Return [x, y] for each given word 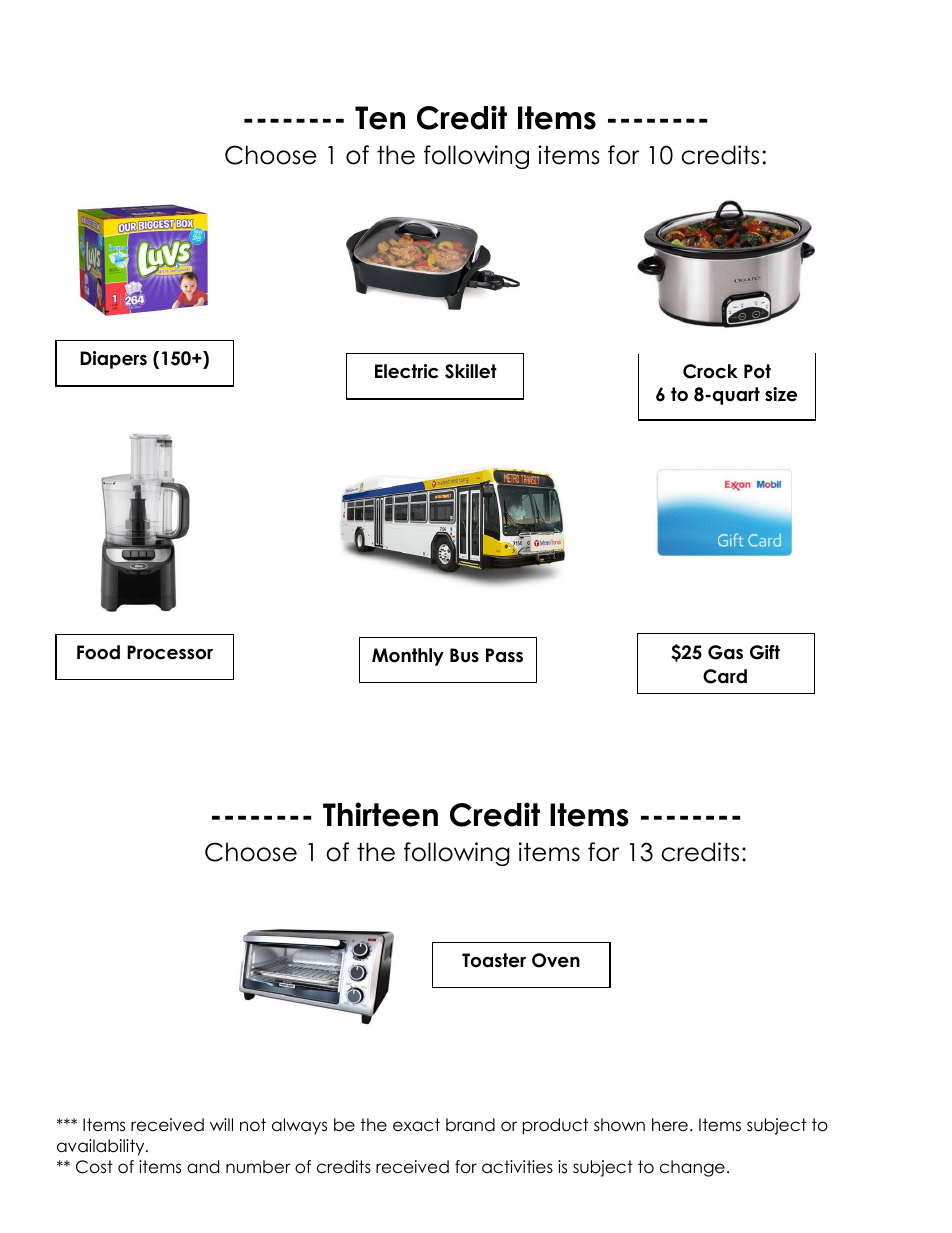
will [221, 1124]
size [781, 394]
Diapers [113, 360]
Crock [710, 371]
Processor [170, 652]
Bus [464, 655]
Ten [380, 118]
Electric [406, 371]
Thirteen [380, 814]
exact [416, 1125]
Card [725, 676]
